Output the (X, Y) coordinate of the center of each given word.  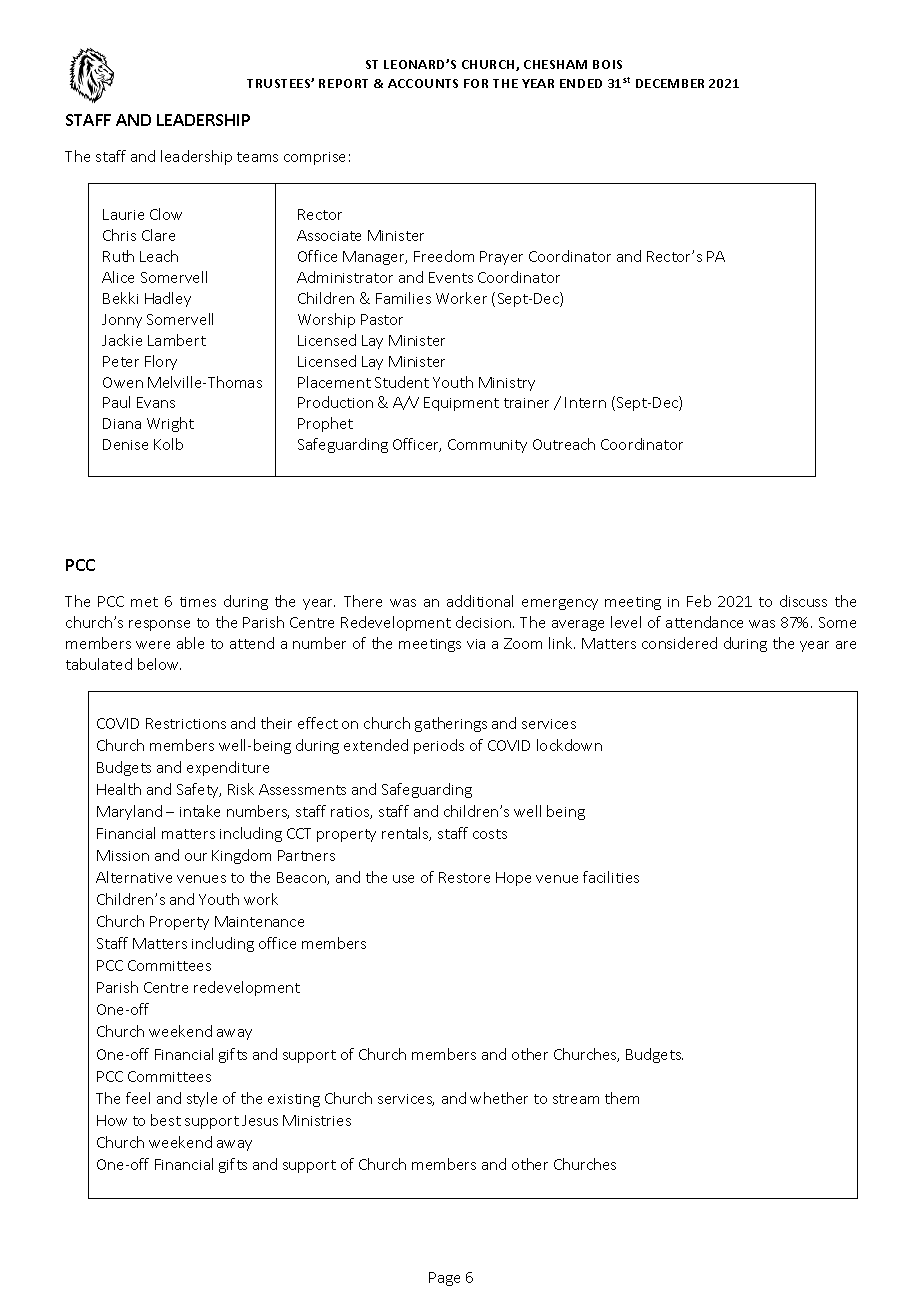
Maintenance (259, 921)
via (476, 644)
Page (444, 1279)
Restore (464, 877)
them (622, 1098)
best (166, 1120)
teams (257, 157)
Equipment (461, 404)
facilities (611, 877)
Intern (585, 402)
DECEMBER (670, 83)
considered (679, 643)
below (159, 664)
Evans (156, 402)
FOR (476, 83)
